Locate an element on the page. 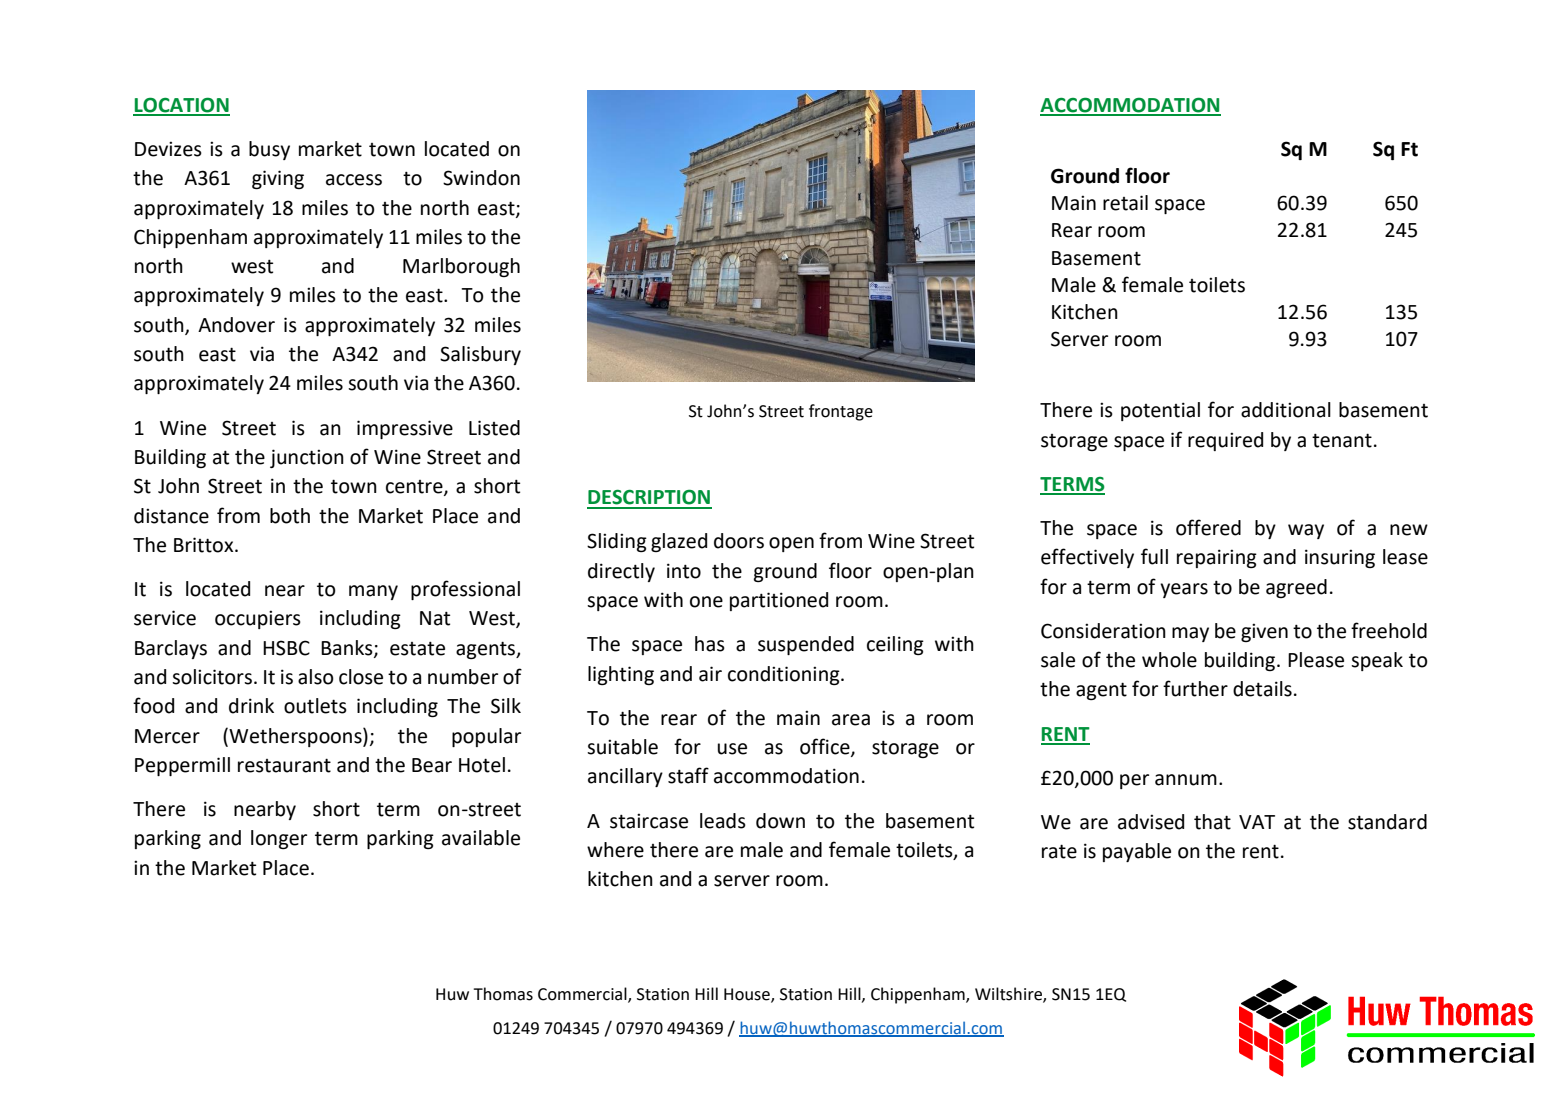  Swindon is located at coordinates (481, 178).
